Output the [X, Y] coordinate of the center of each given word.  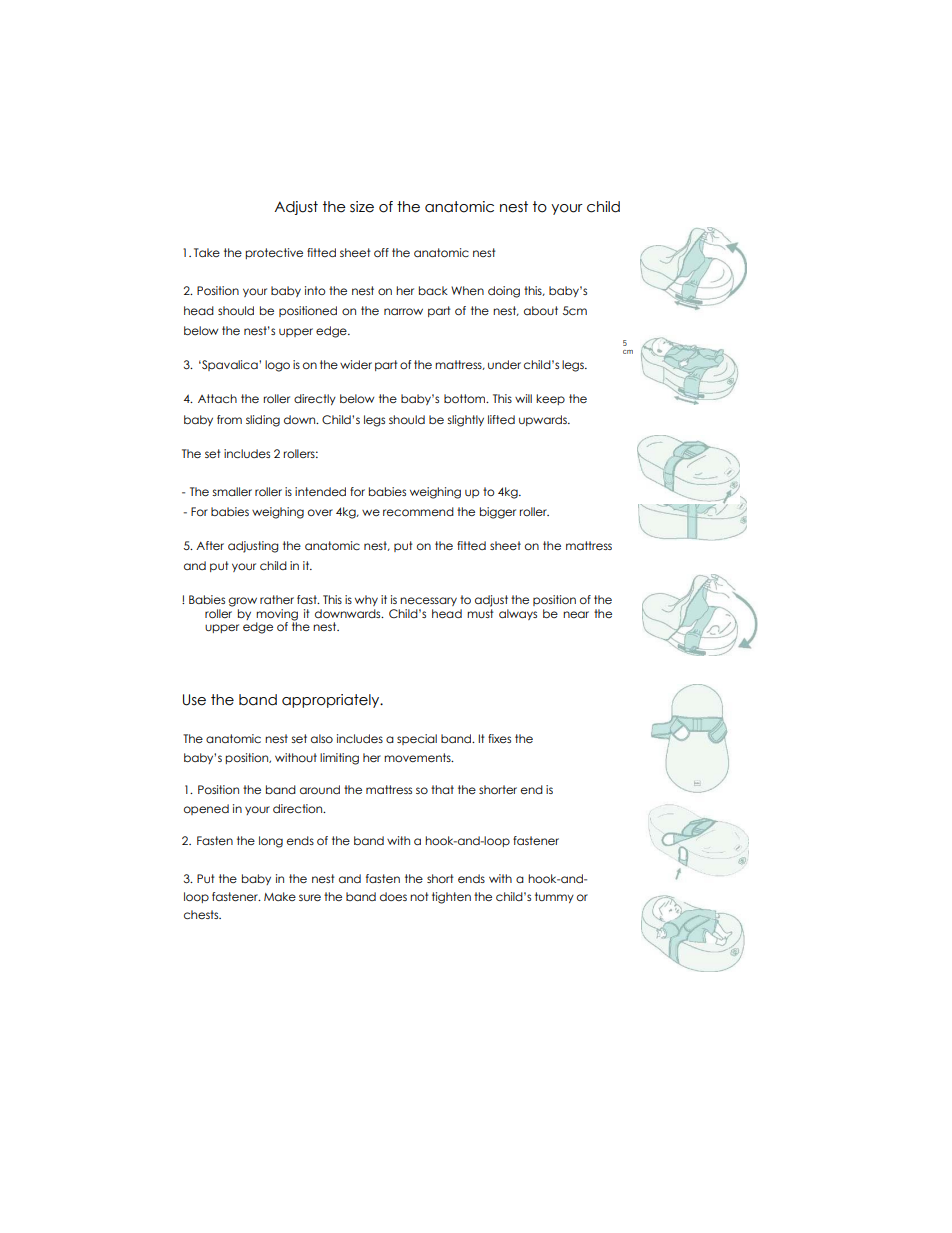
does [393, 896]
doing [504, 292]
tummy [554, 897]
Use [194, 700]
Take [207, 252]
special [417, 739]
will [523, 398]
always [518, 614]
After [210, 545]
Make [280, 896]
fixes [499, 738]
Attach [217, 398]
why [366, 600]
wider [356, 364]
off [381, 252]
